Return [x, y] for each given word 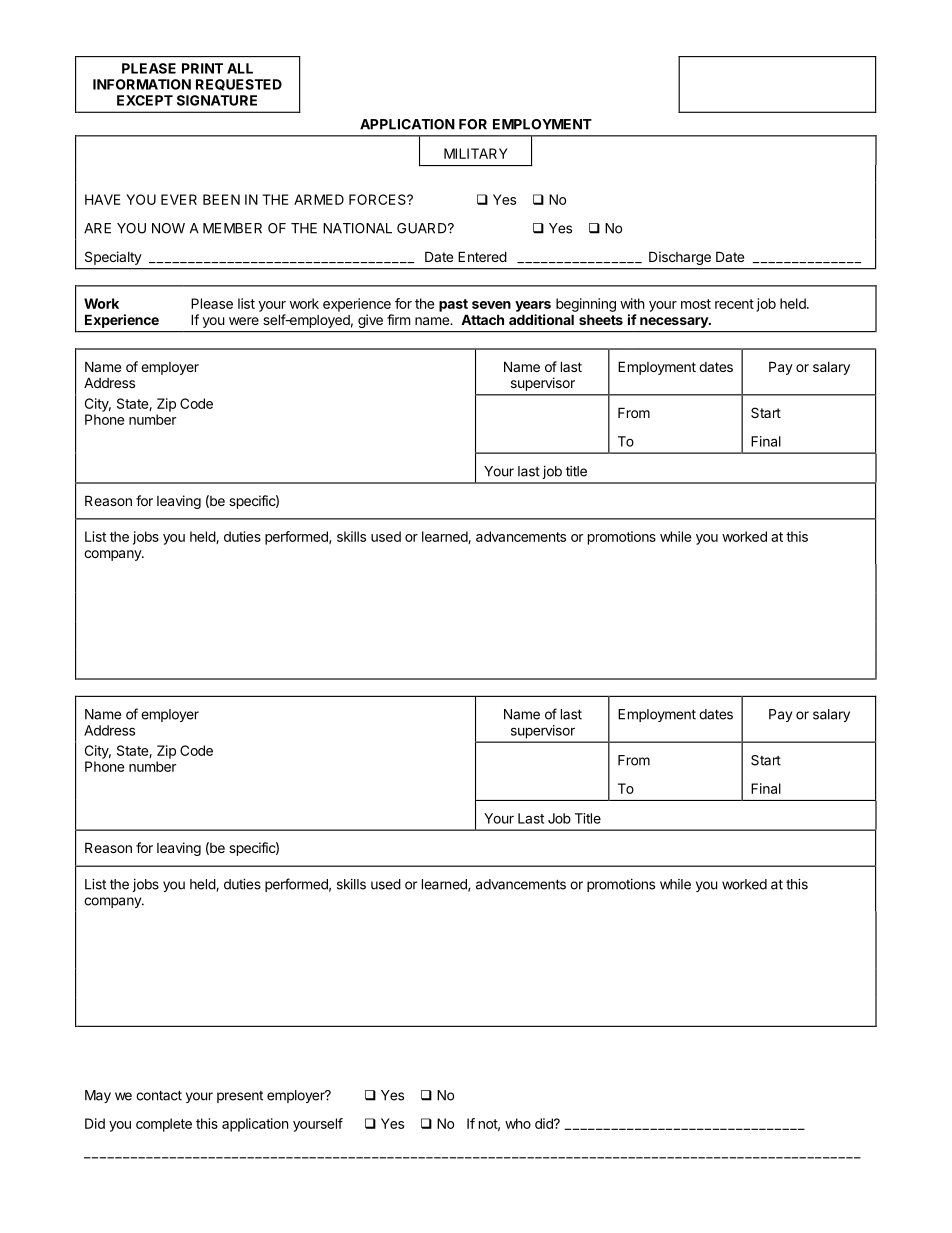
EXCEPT [145, 100]
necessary [675, 322]
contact [159, 1095]
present [240, 1097]
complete [164, 1125]
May [98, 1096]
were [244, 321]
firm [398, 319]
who [518, 1123]
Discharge [680, 258]
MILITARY [476, 153]
